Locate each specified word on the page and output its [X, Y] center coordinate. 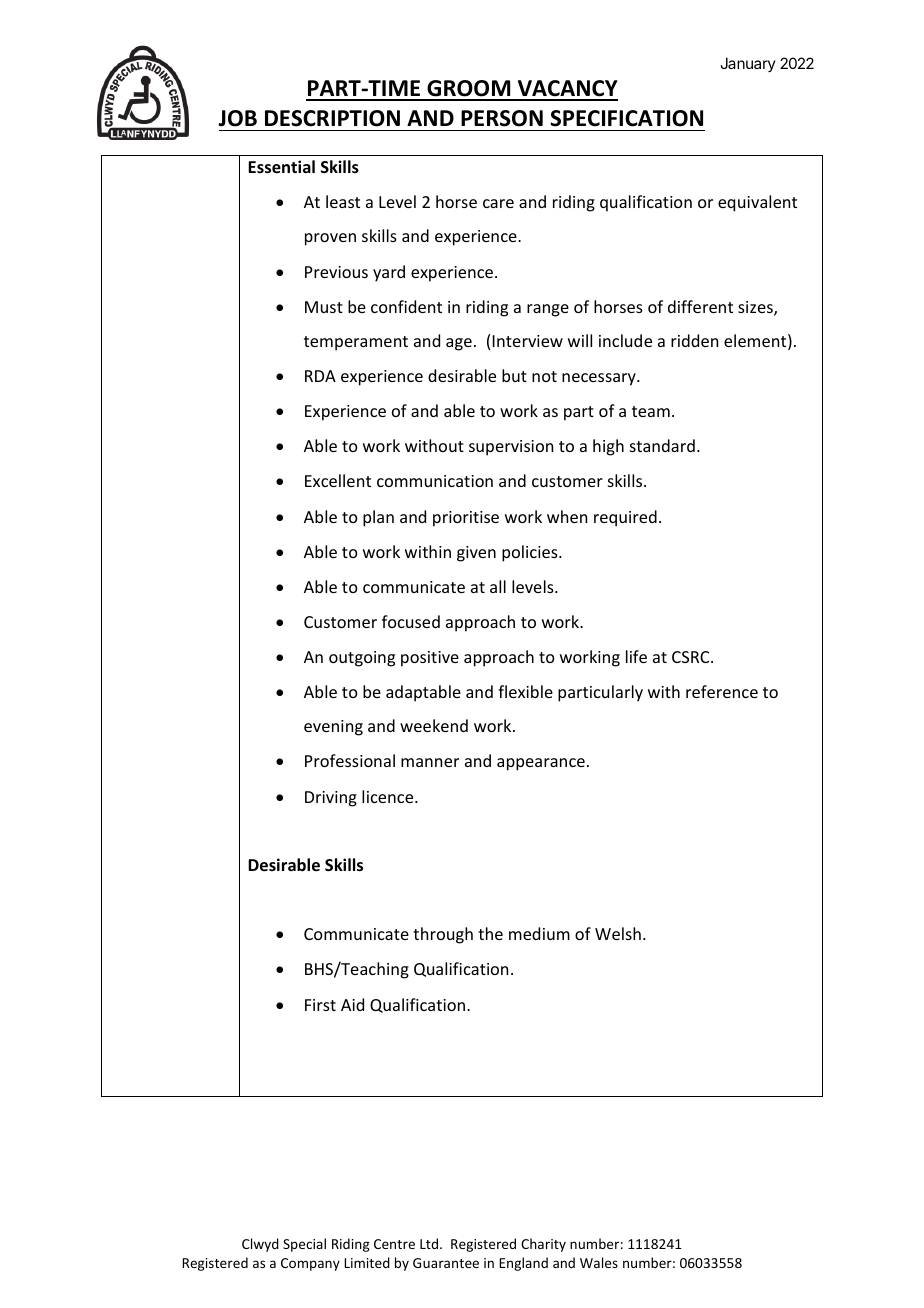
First [320, 1005]
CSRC [692, 657]
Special [304, 1245]
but [514, 375]
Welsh [618, 933]
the [490, 933]
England [523, 1264]
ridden [694, 340]
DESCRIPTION [332, 118]
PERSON [502, 118]
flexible [525, 691]
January [748, 64]
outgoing [362, 659]
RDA [320, 376]
